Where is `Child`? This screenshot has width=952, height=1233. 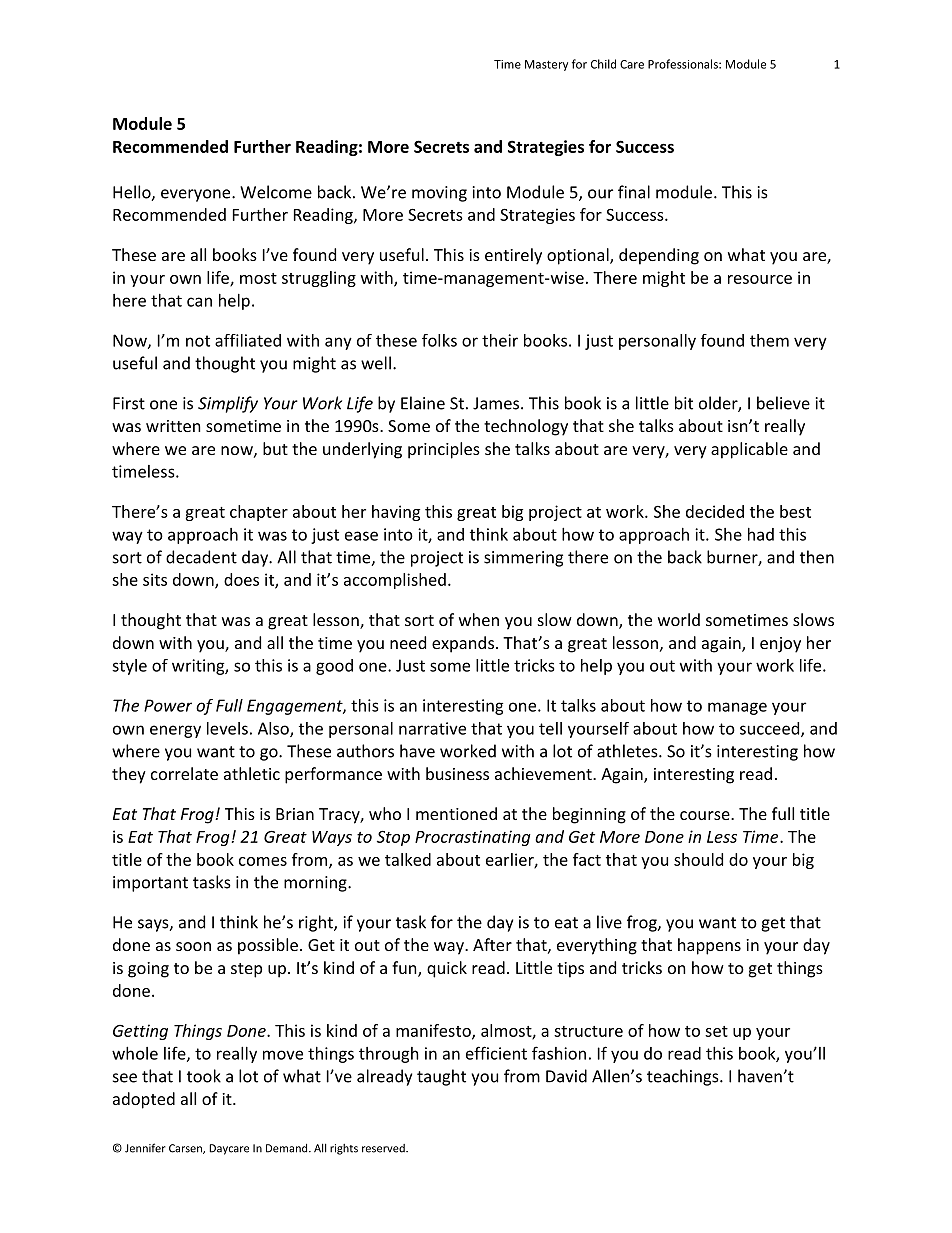
Child is located at coordinates (603, 64).
